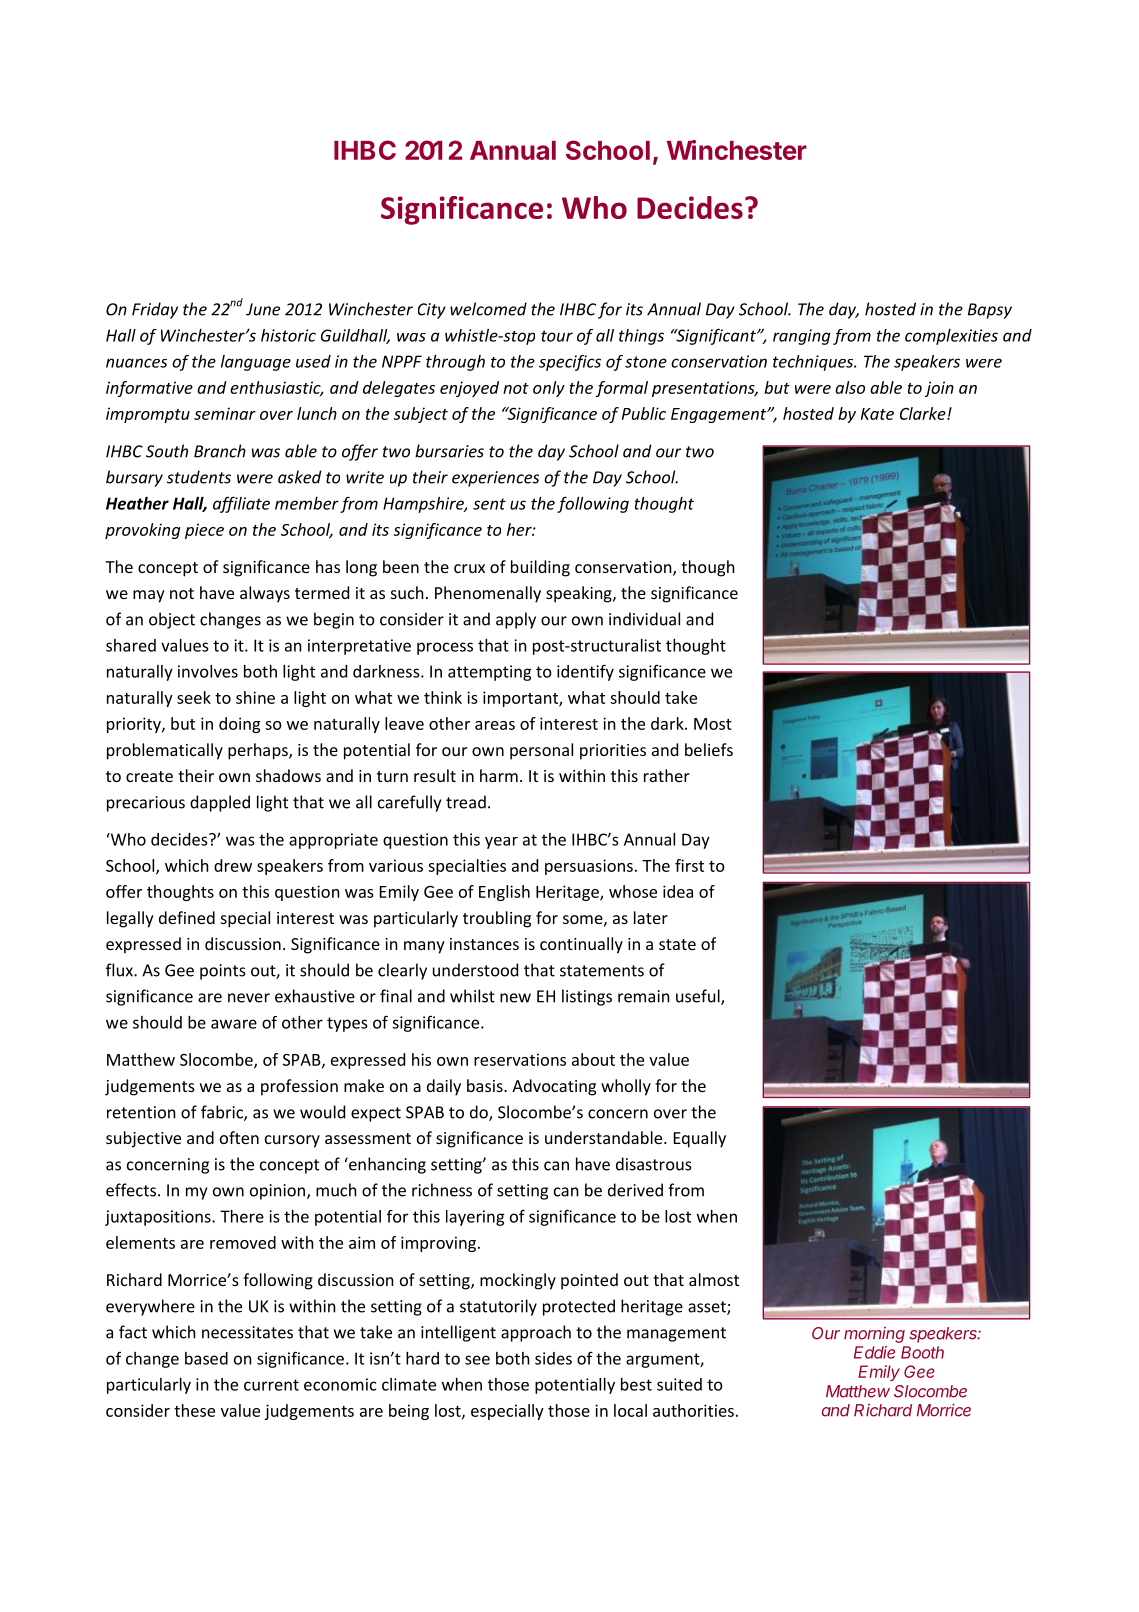 This page has width=1139, height=1612. What do you see at coordinates (208, 671) in the page?
I see `involves` at bounding box center [208, 671].
